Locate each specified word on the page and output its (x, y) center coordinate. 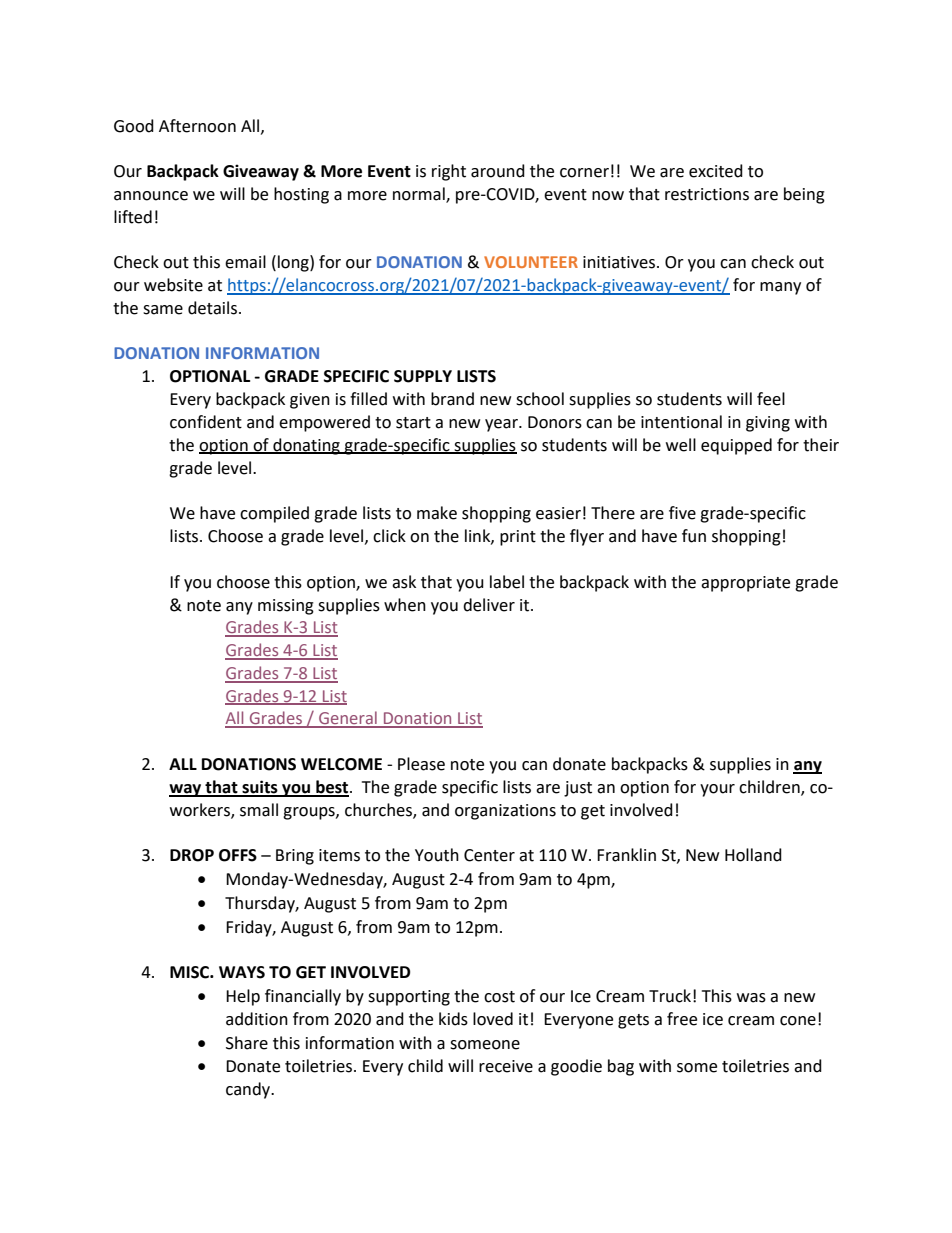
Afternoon (197, 126)
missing (286, 607)
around (498, 171)
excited (716, 171)
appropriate (745, 584)
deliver (489, 605)
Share (247, 1043)
